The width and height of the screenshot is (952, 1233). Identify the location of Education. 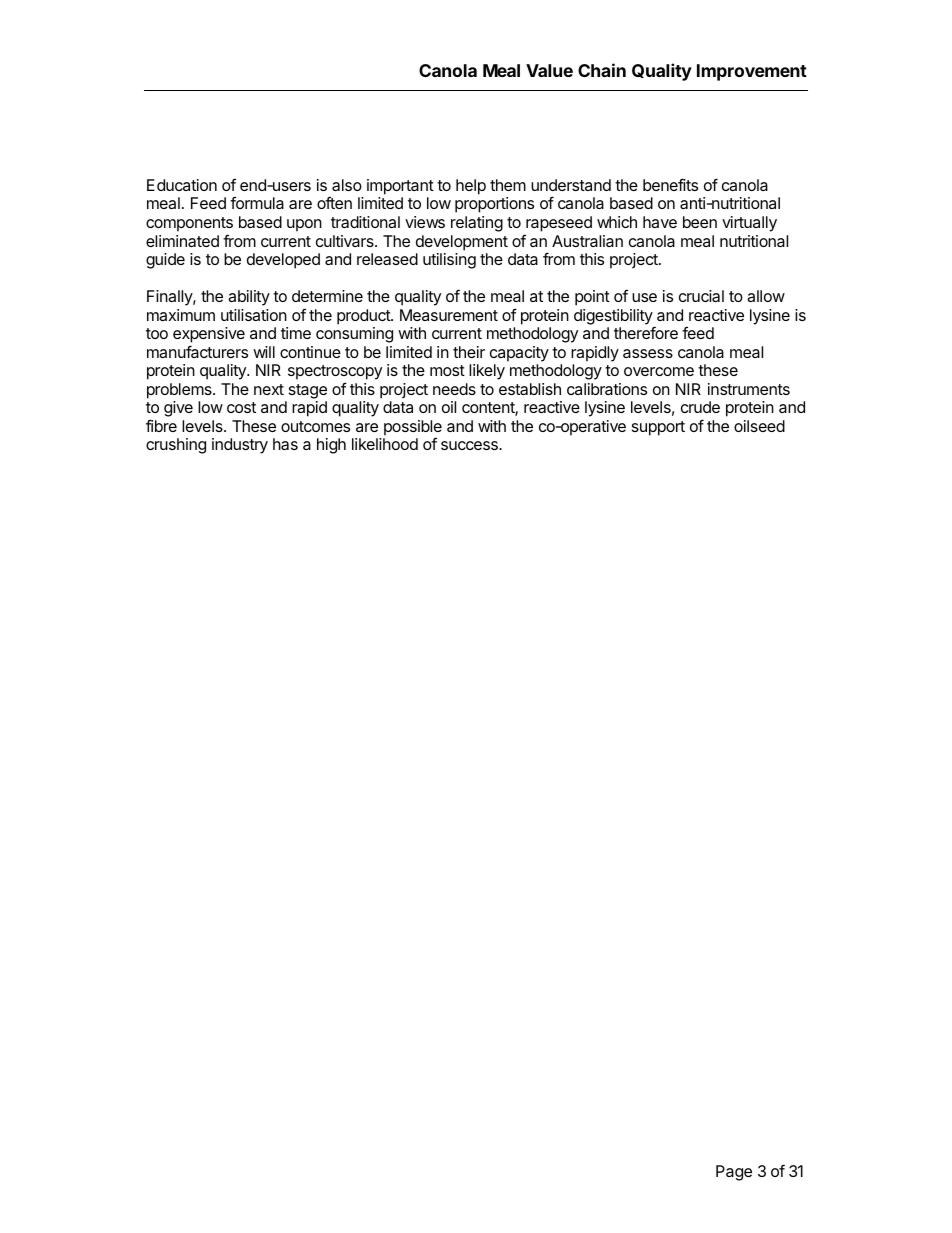
(182, 185).
